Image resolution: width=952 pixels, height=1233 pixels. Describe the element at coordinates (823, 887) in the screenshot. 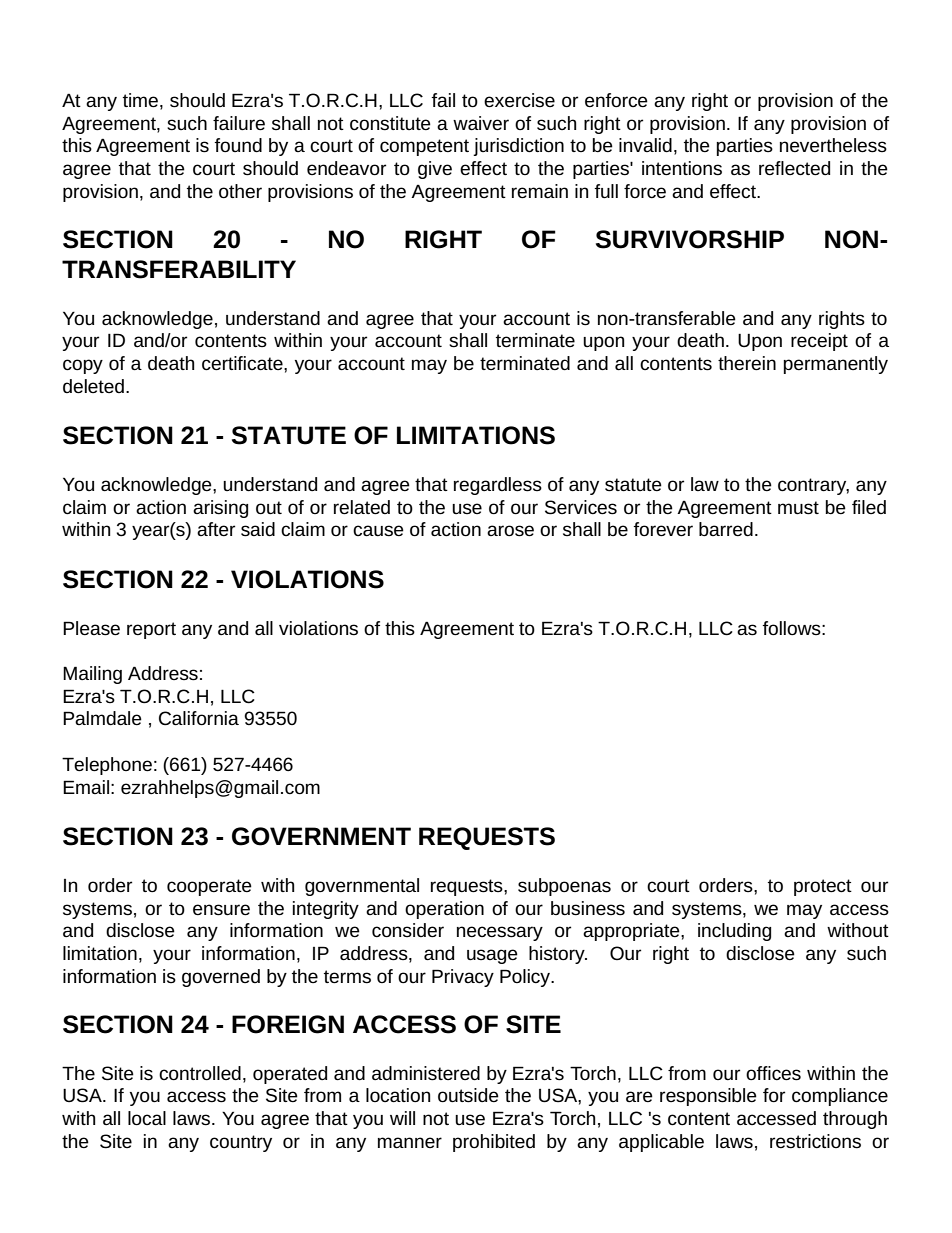

I see `protect` at that location.
